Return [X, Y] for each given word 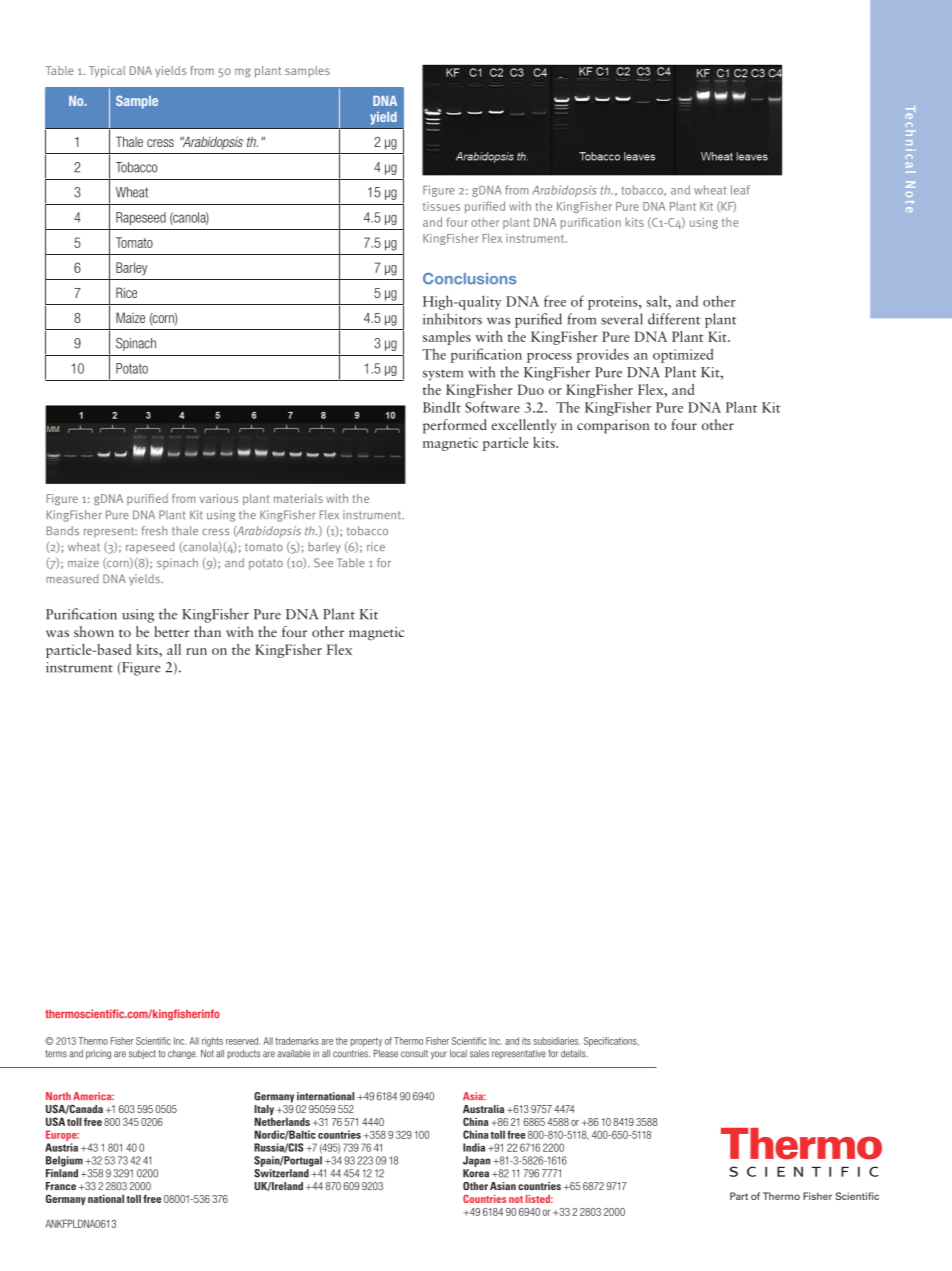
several [622, 319]
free [555, 301]
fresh [154, 531]
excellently [524, 426]
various [219, 498]
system [443, 375]
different [674, 319]
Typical [107, 72]
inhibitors [452, 319]
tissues [441, 206]
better [172, 631]
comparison [613, 427]
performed [455, 426]
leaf [740, 190]
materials [298, 498]
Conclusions [469, 278]
